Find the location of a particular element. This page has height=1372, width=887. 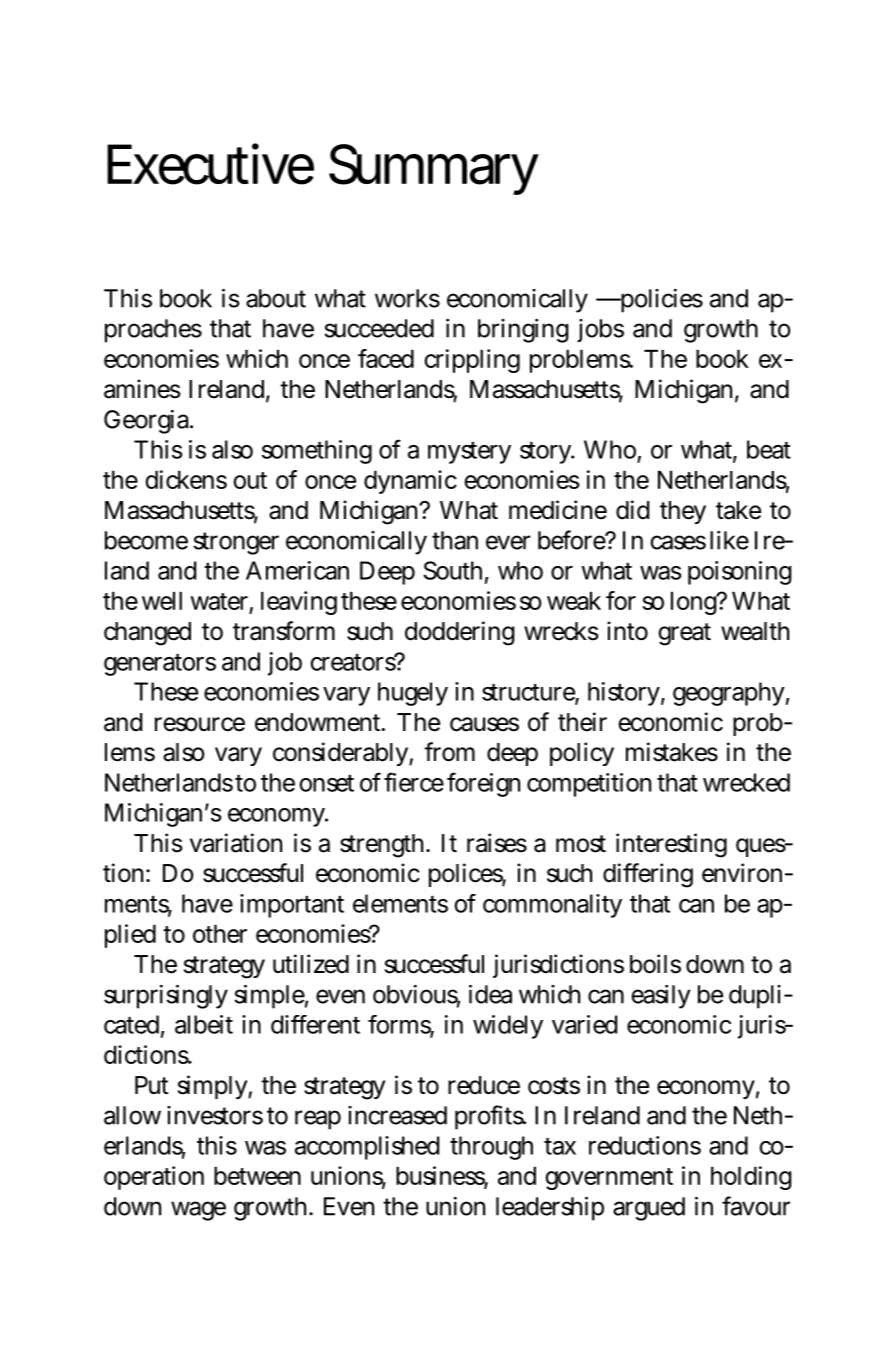

Executive is located at coordinates (210, 164).
